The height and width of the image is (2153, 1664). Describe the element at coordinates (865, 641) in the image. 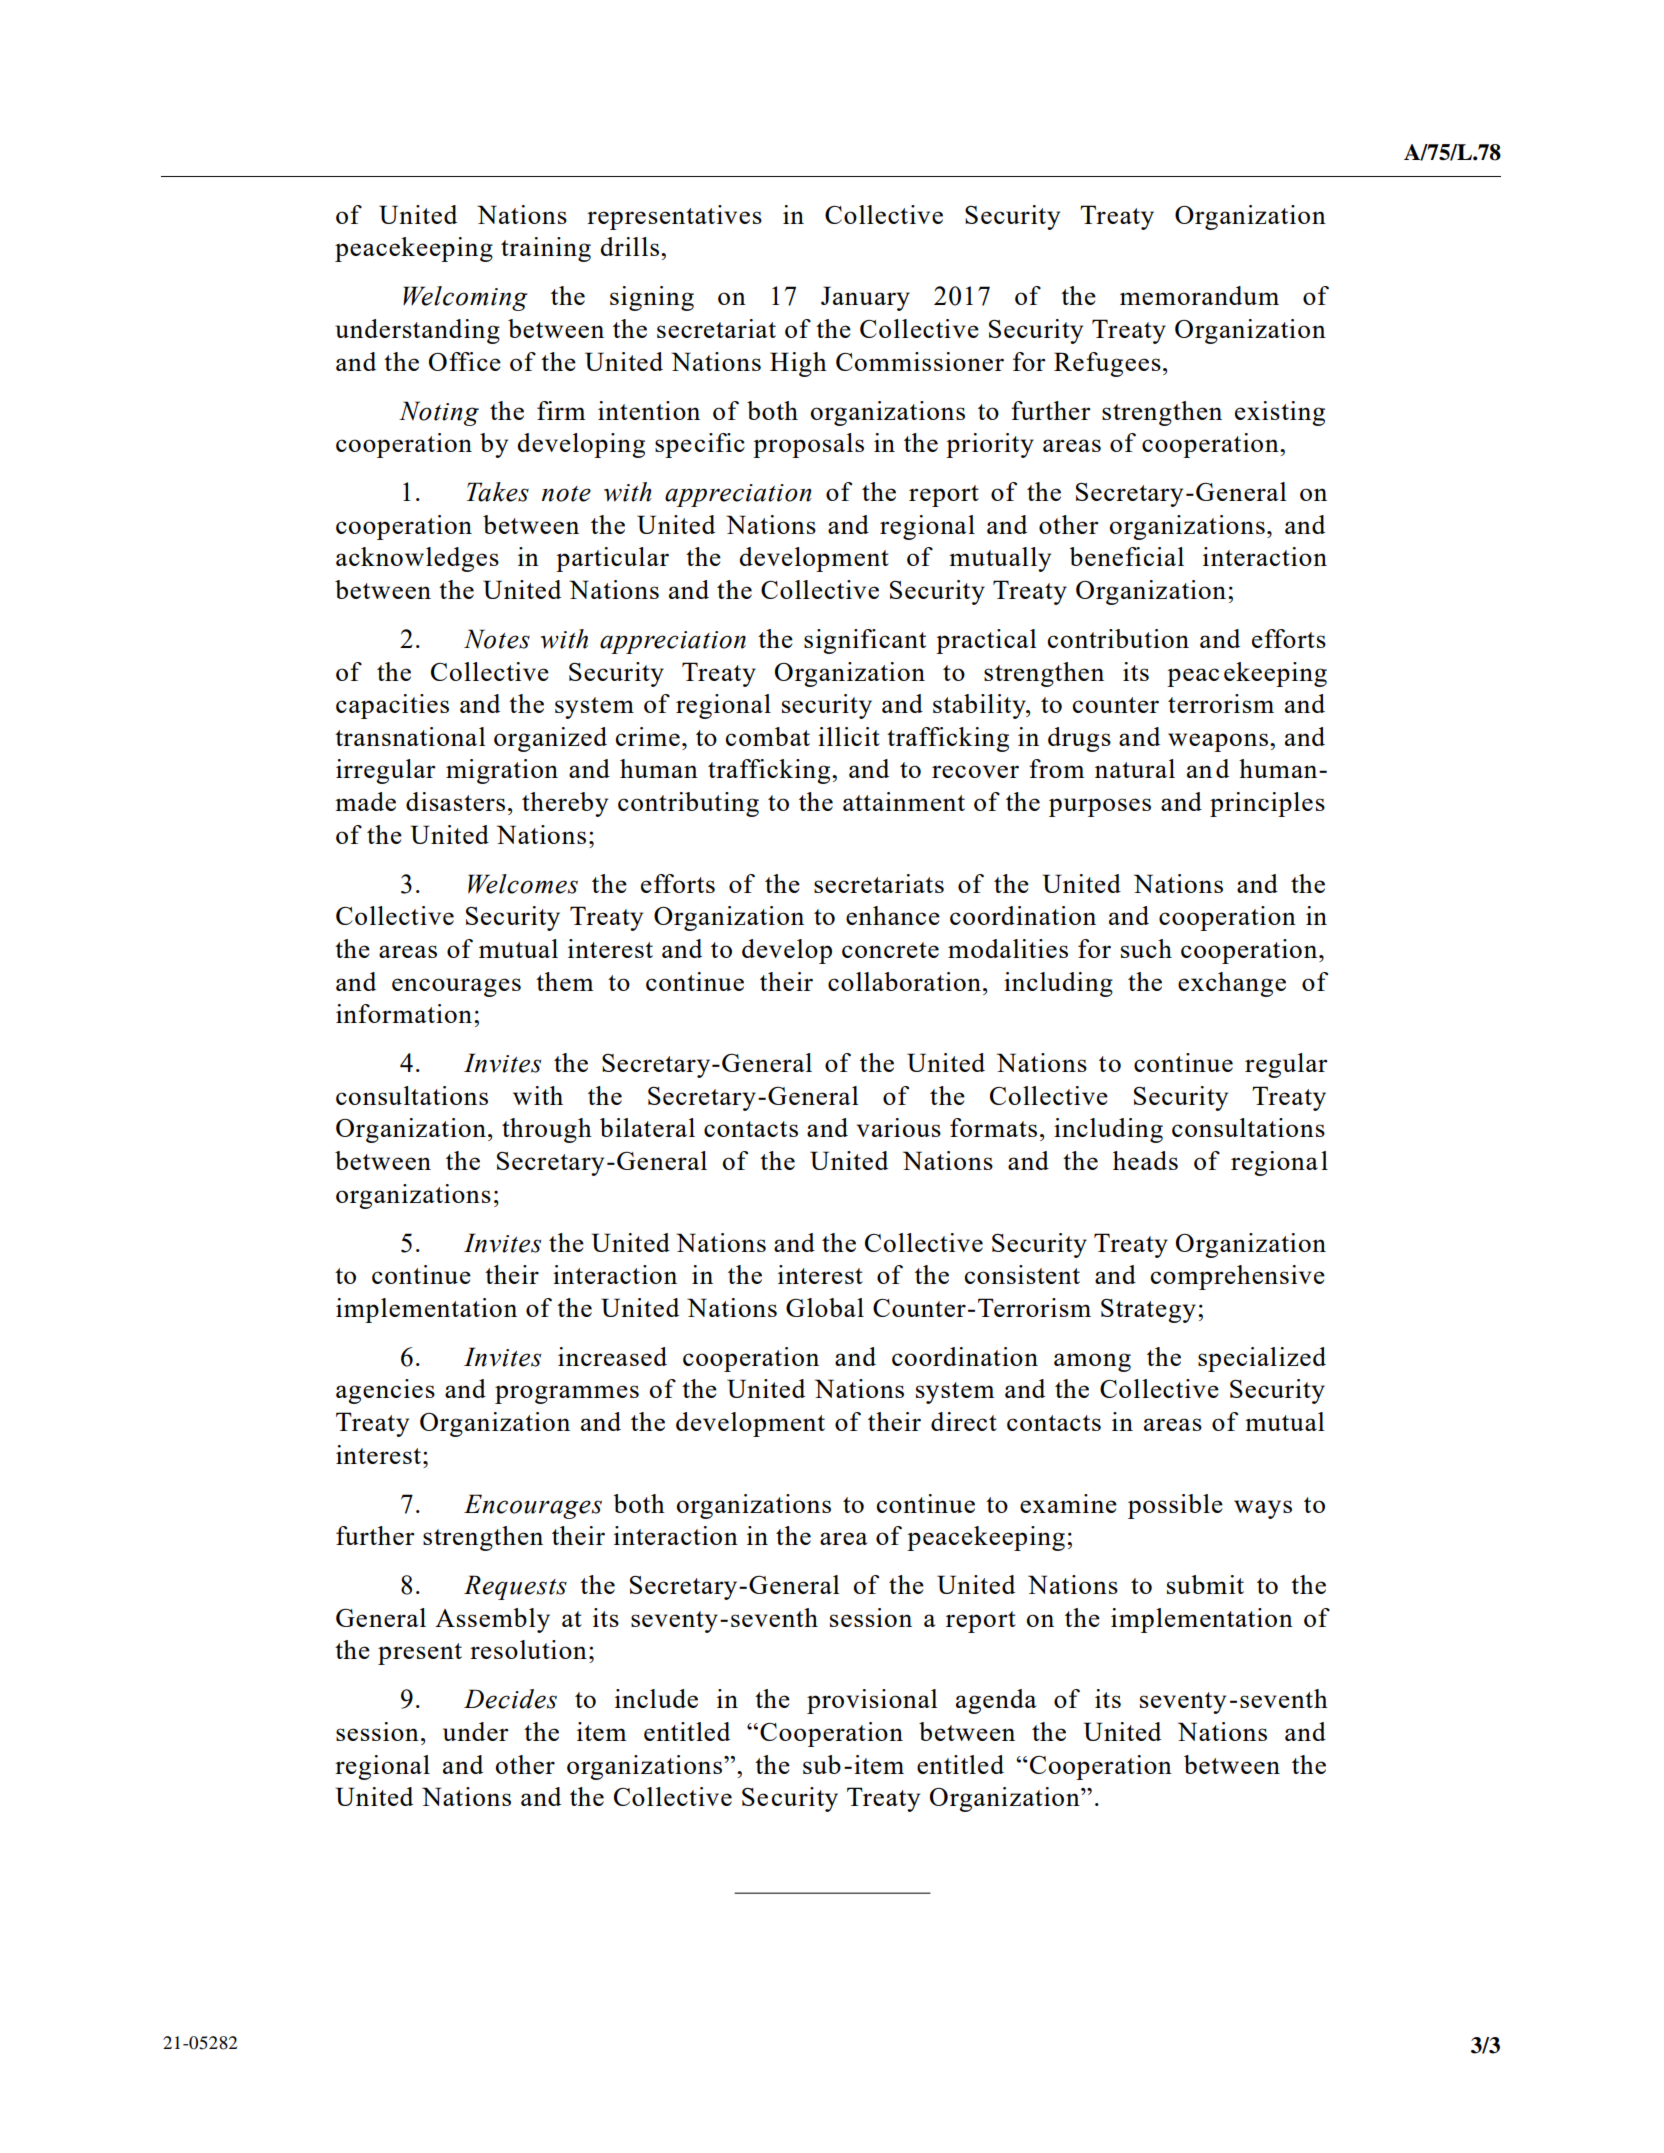

I see `significant` at that location.
